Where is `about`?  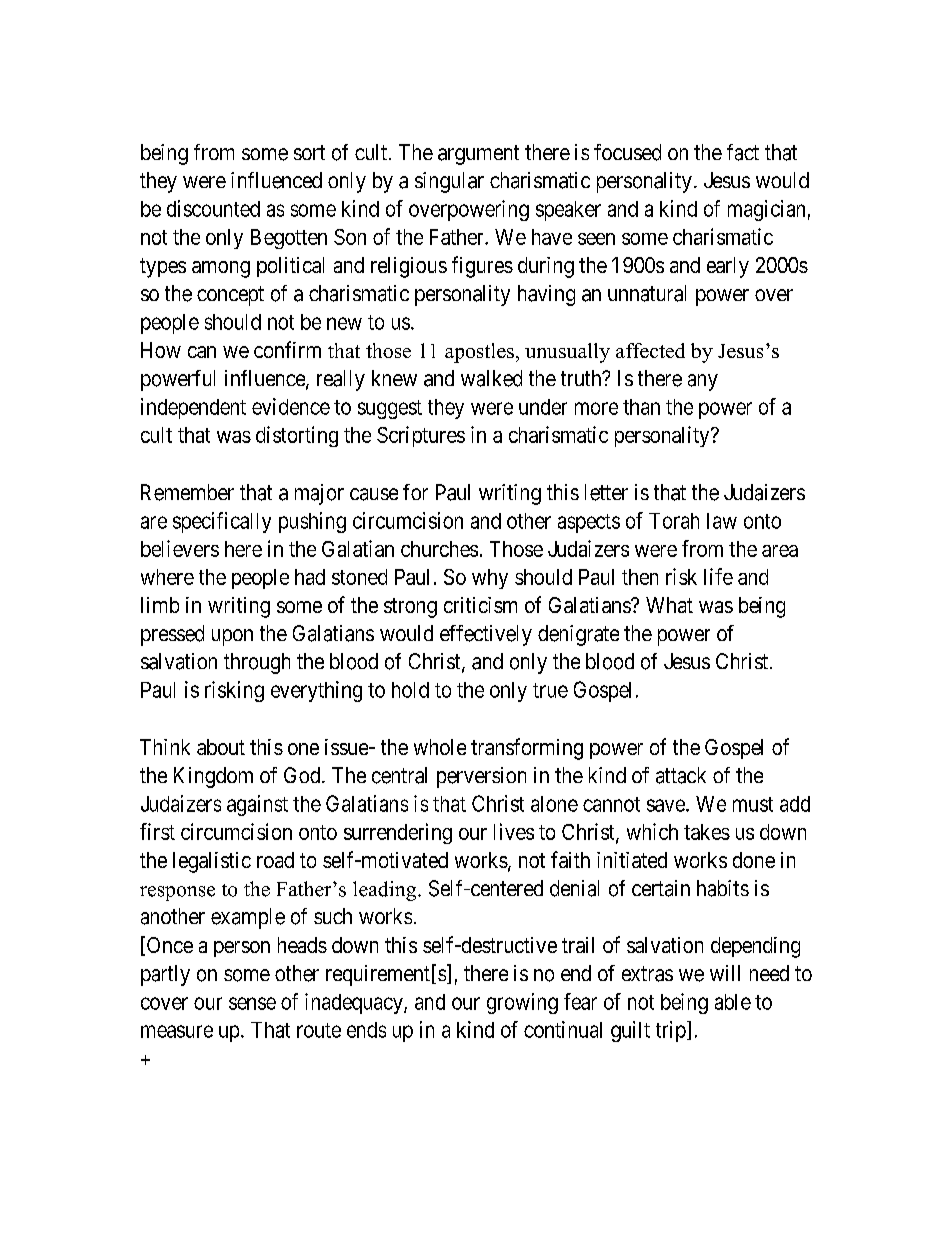
about is located at coordinates (221, 747).
